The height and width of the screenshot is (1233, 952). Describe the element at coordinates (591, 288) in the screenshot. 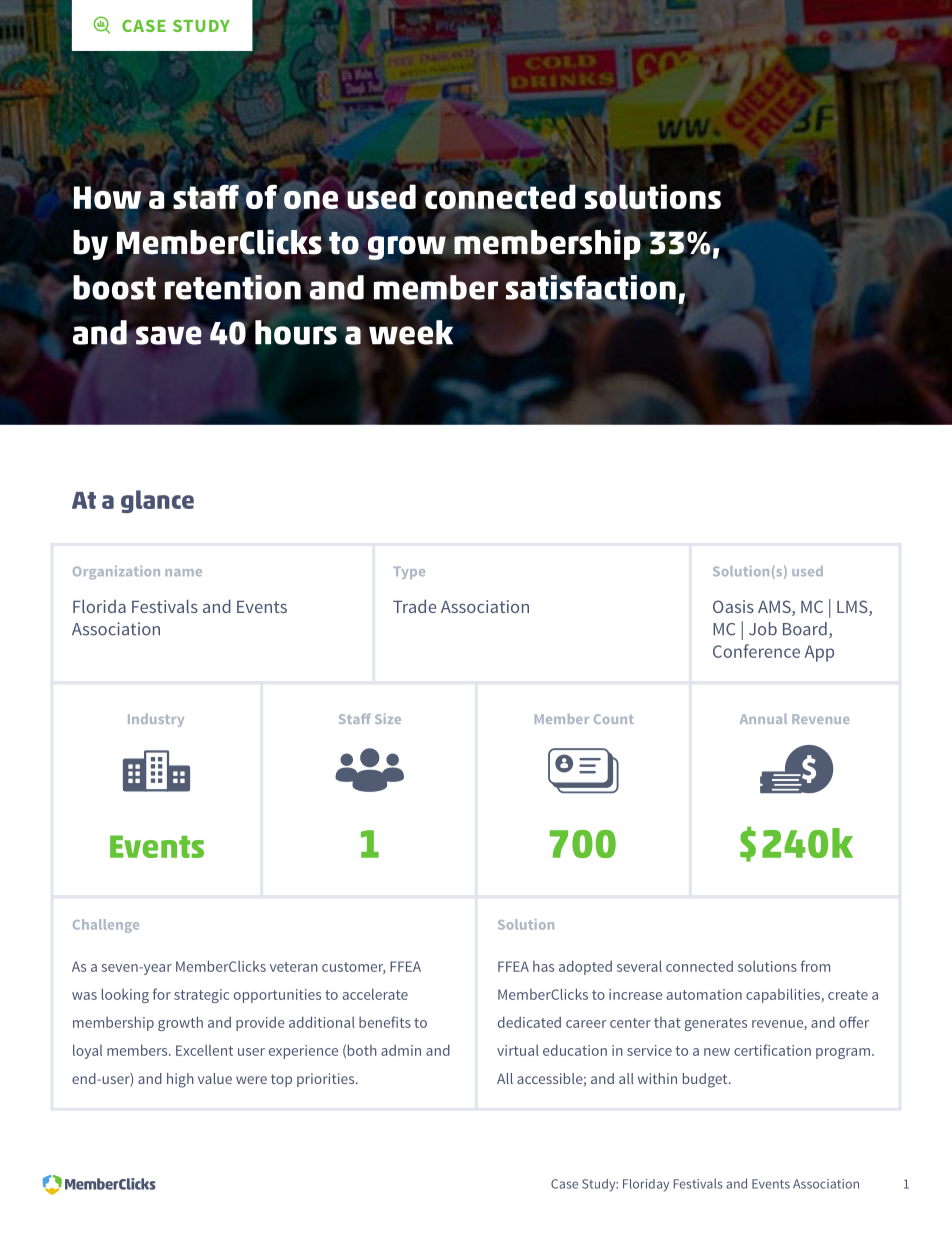

I see `satisfaction` at that location.
